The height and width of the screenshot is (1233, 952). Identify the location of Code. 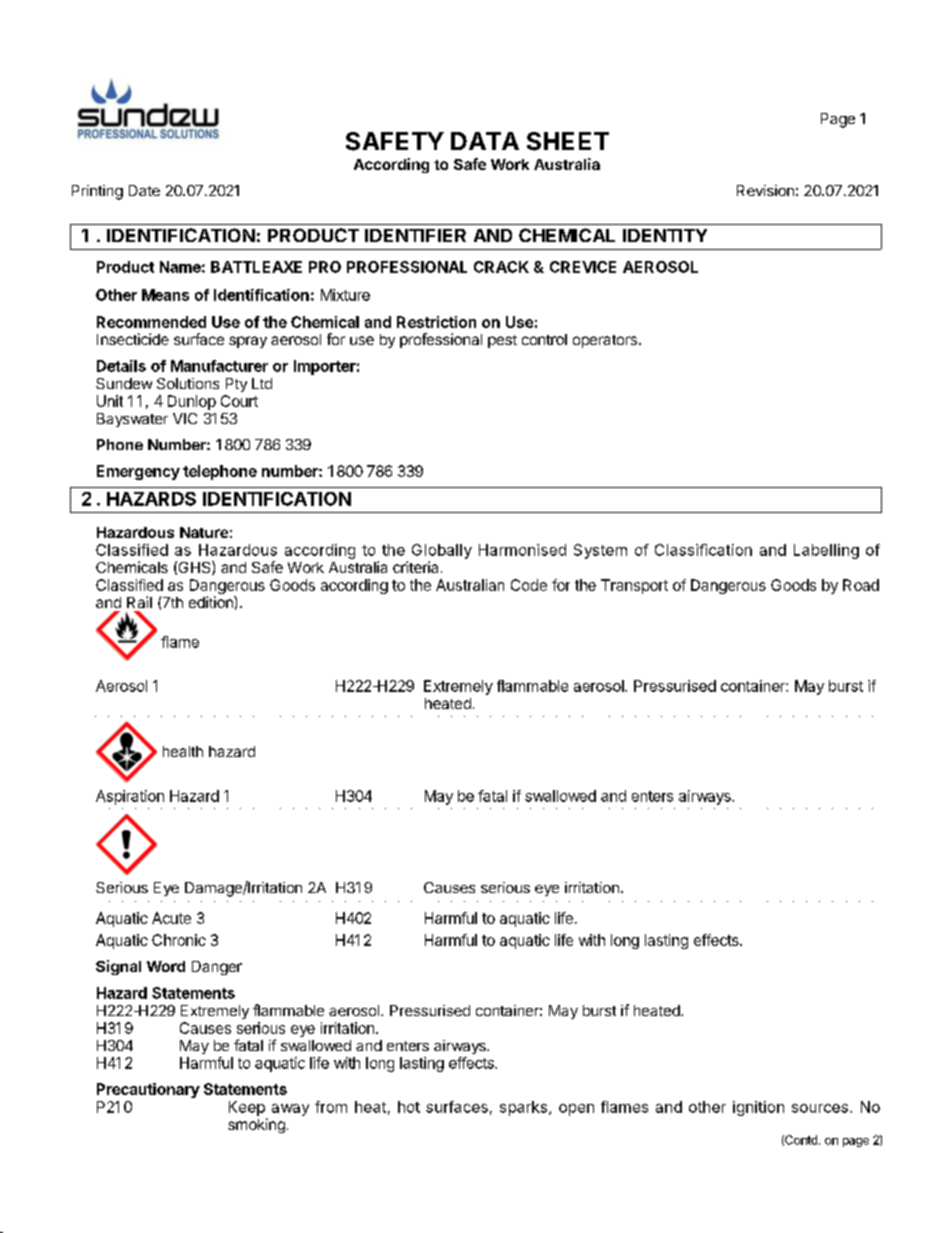
(529, 585).
